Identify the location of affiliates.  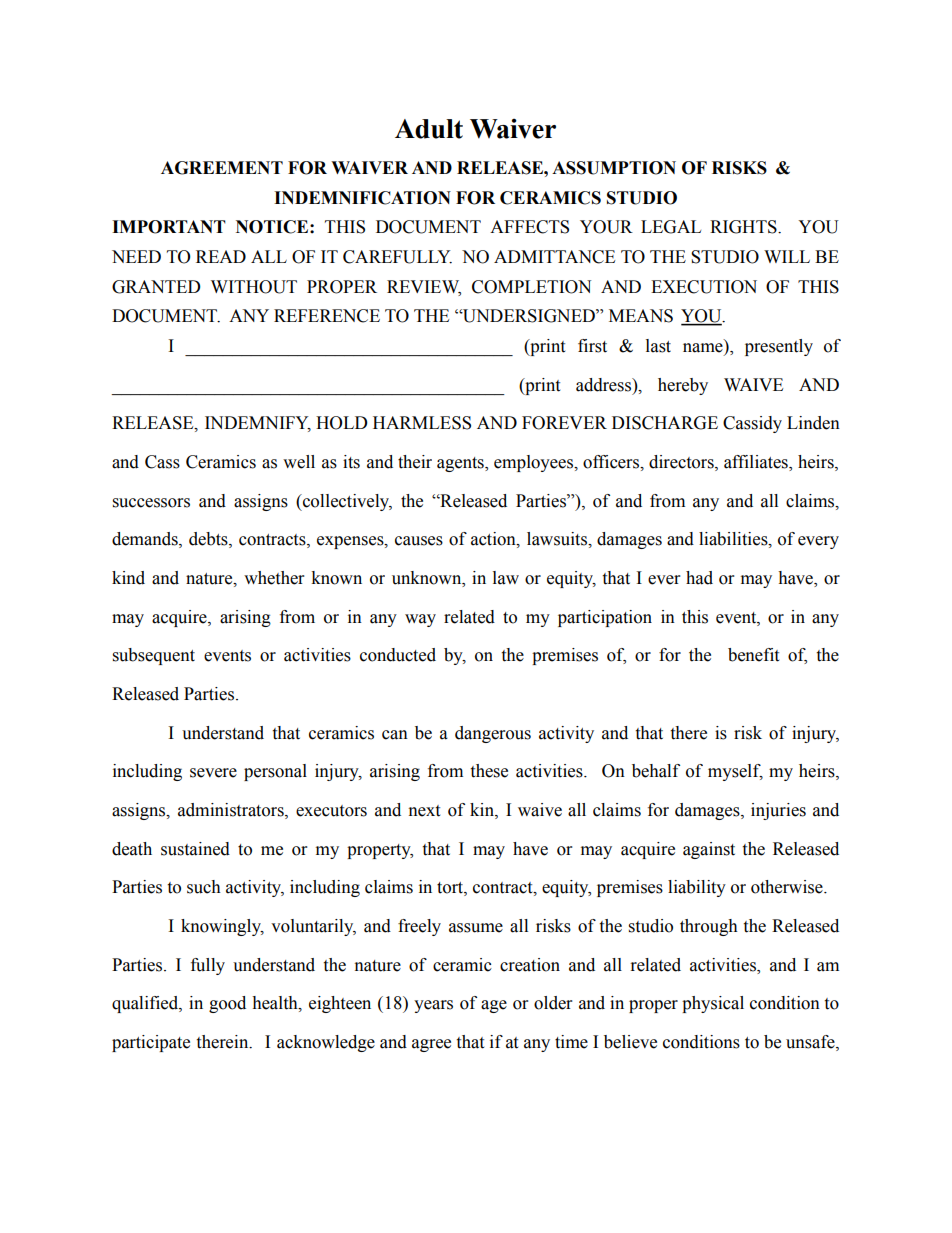
(757, 463).
